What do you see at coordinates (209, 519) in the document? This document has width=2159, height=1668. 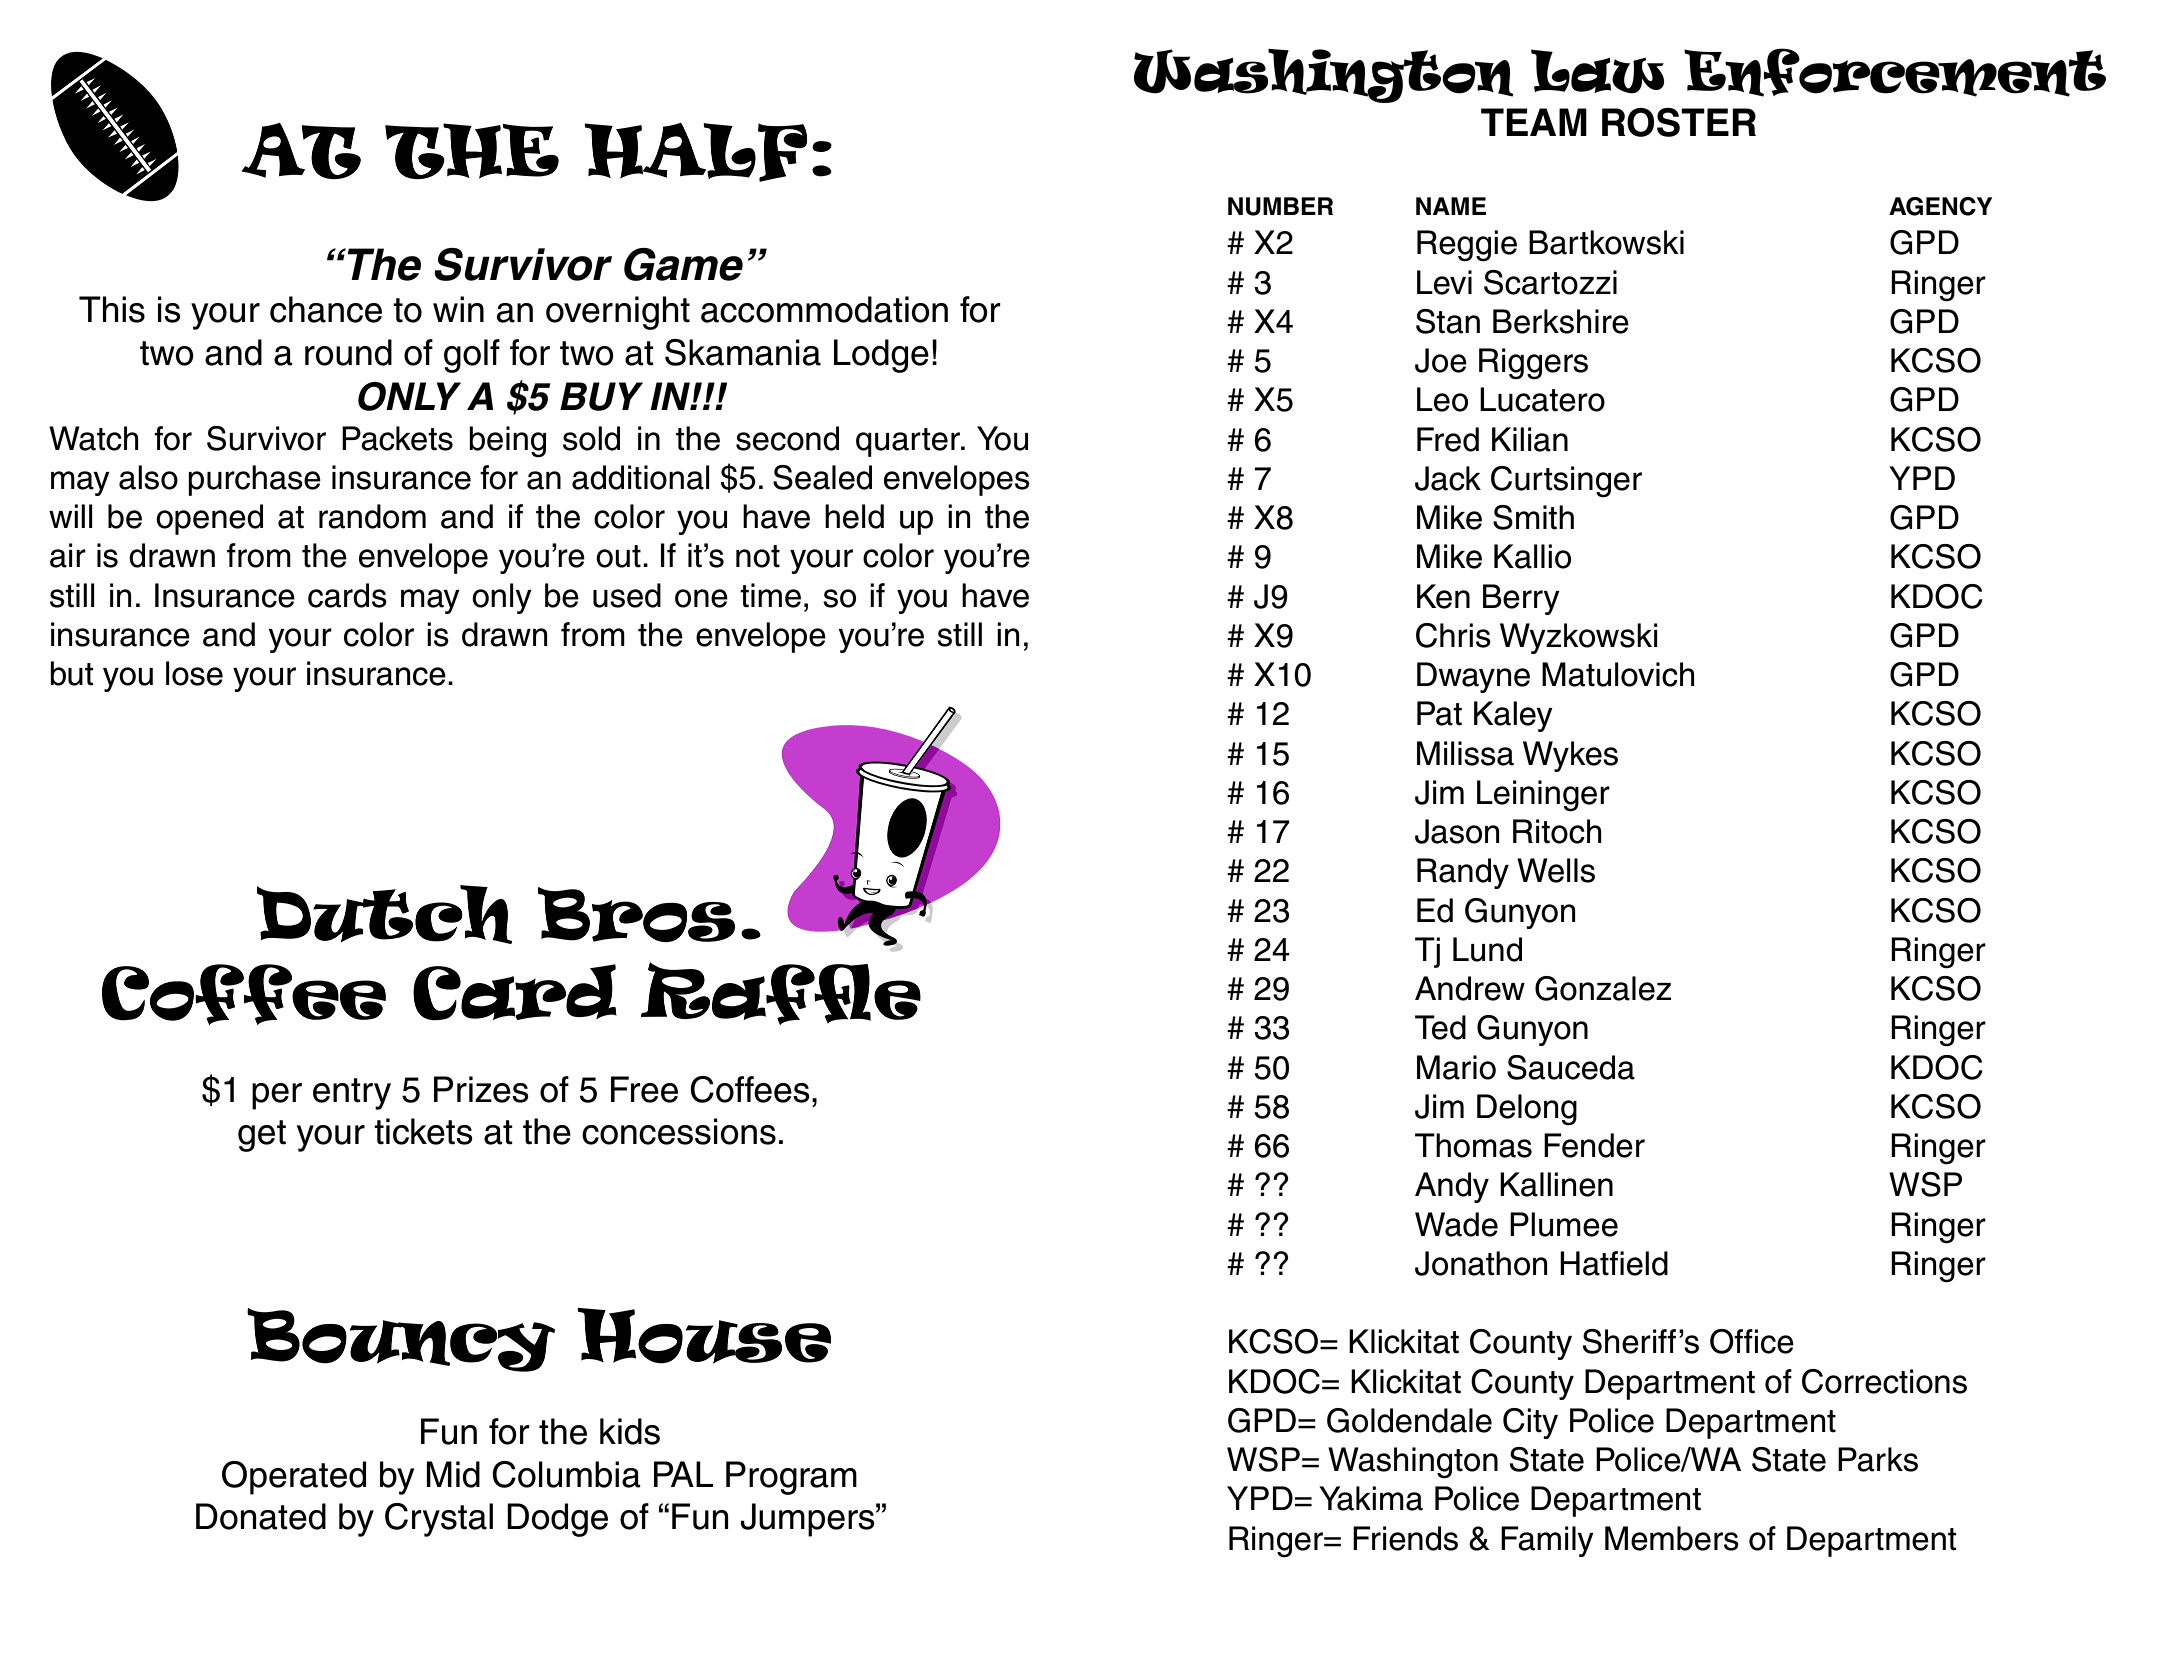 I see `opened` at bounding box center [209, 519].
